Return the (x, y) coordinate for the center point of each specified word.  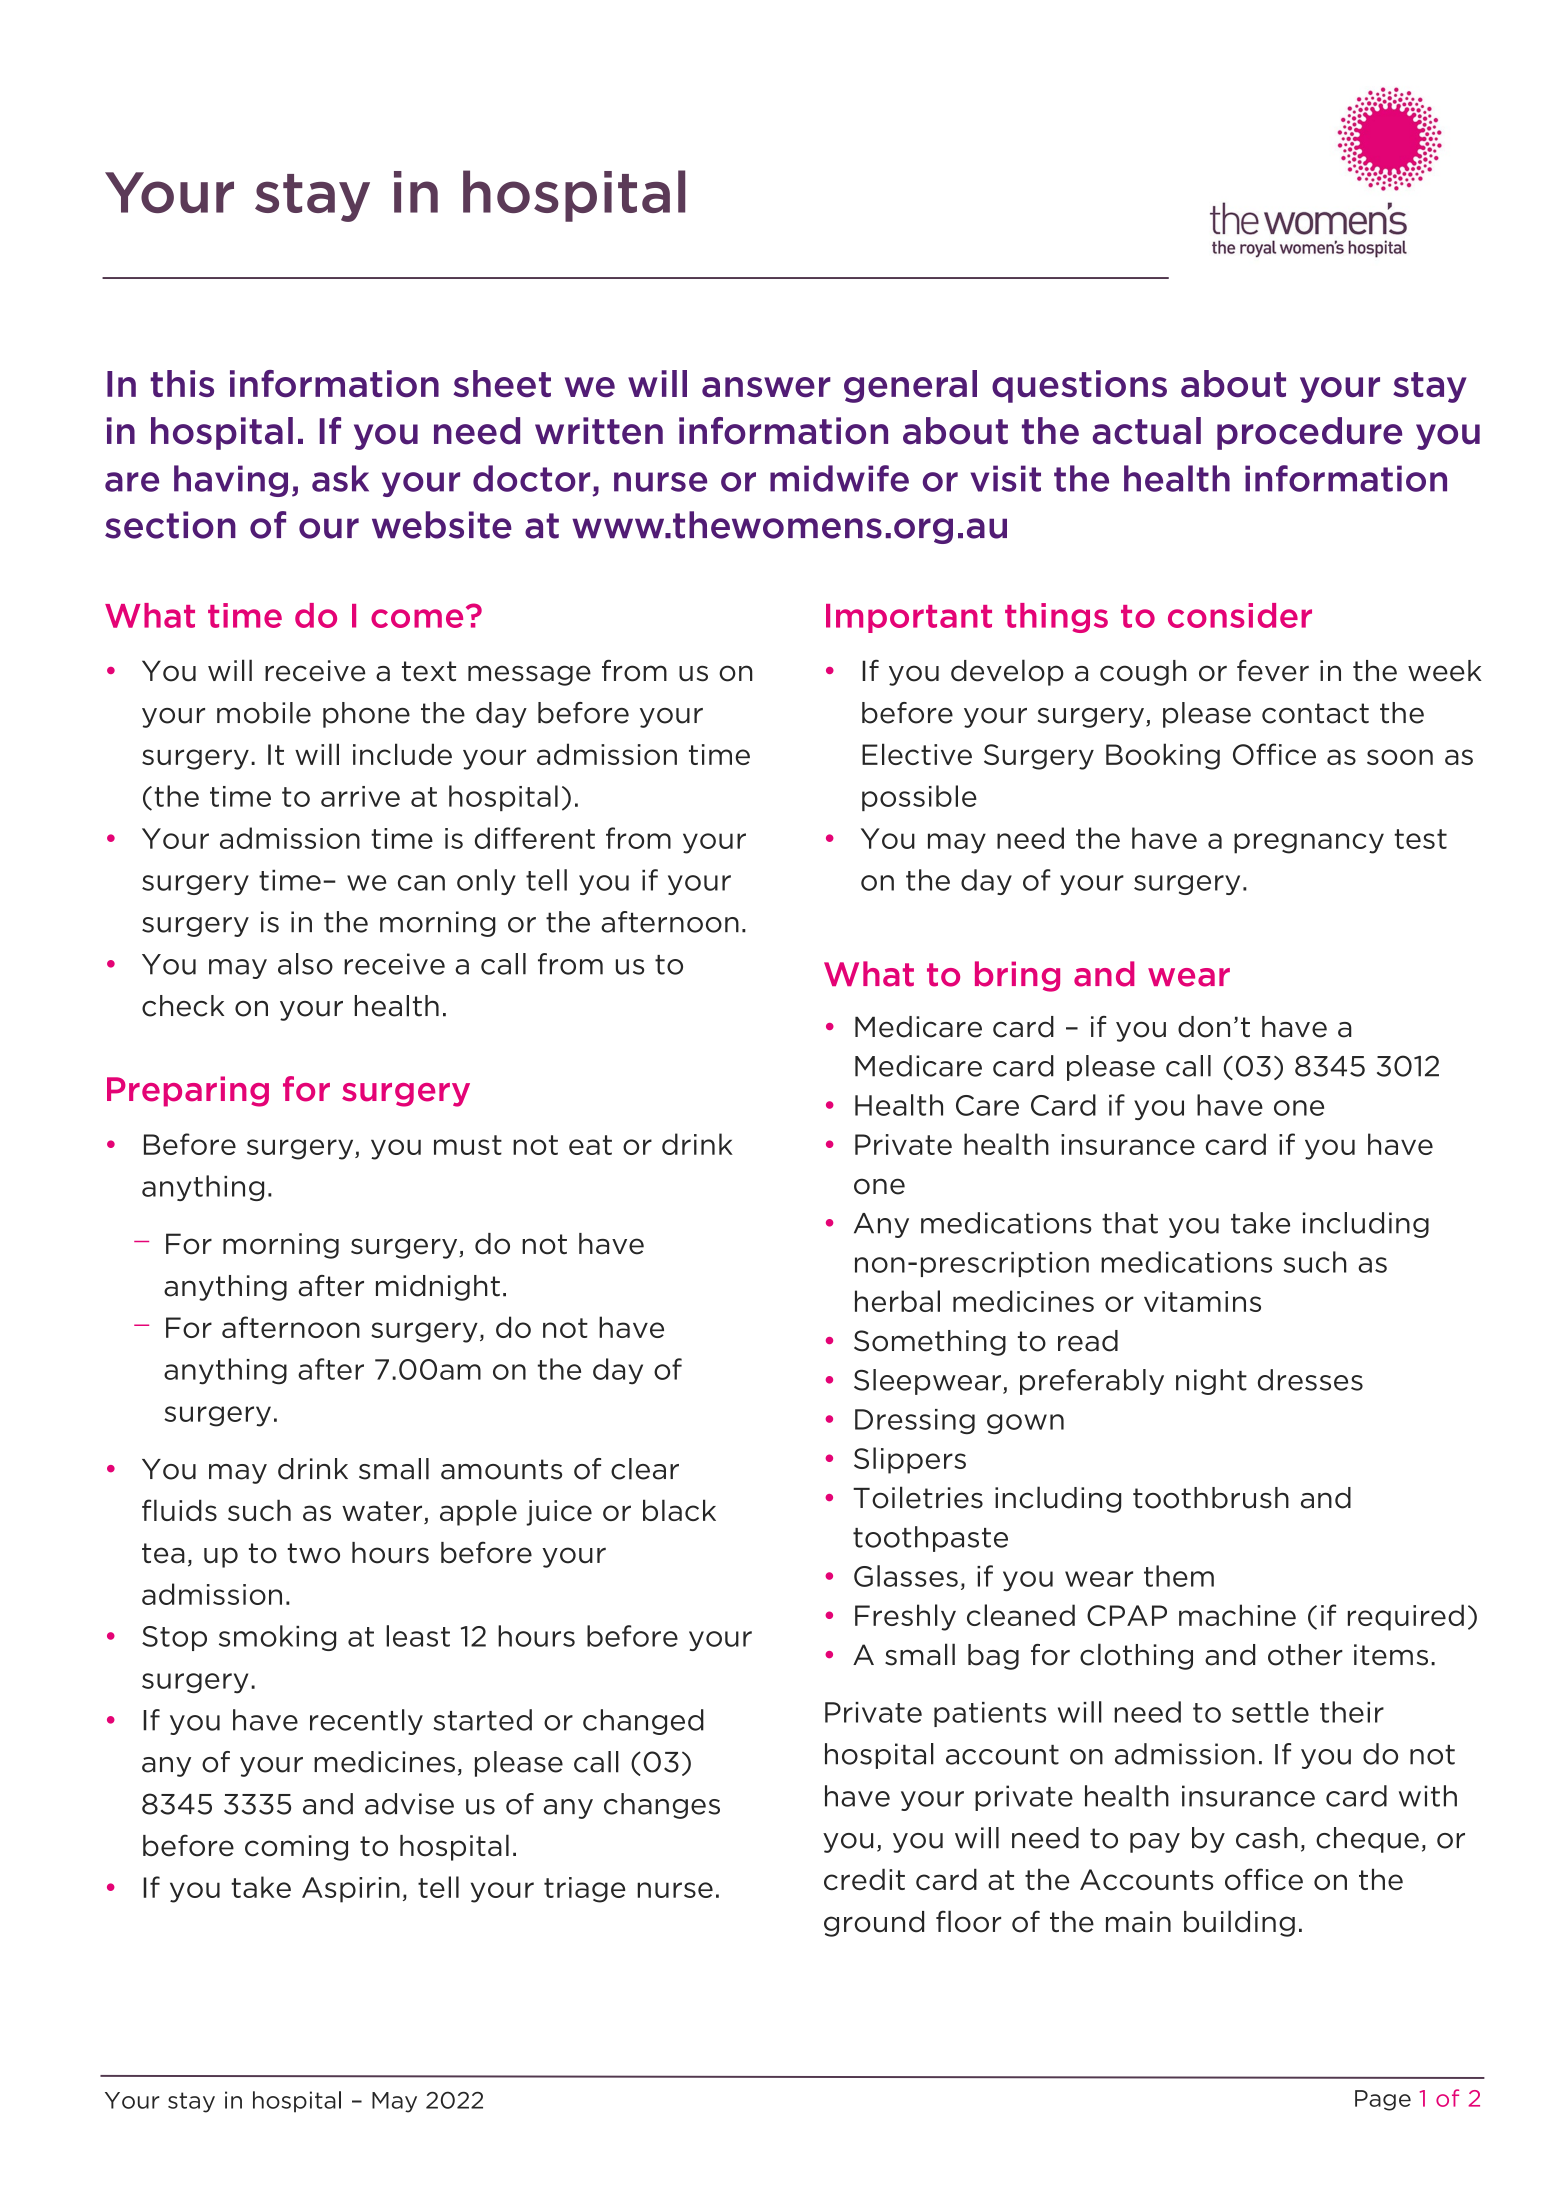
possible (919, 798)
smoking (277, 1638)
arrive (360, 796)
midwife (839, 478)
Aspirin (351, 1890)
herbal (897, 1301)
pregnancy (1309, 843)
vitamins (1202, 1301)
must (468, 1145)
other (1305, 1655)
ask (340, 478)
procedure (1309, 433)
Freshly (905, 1617)
